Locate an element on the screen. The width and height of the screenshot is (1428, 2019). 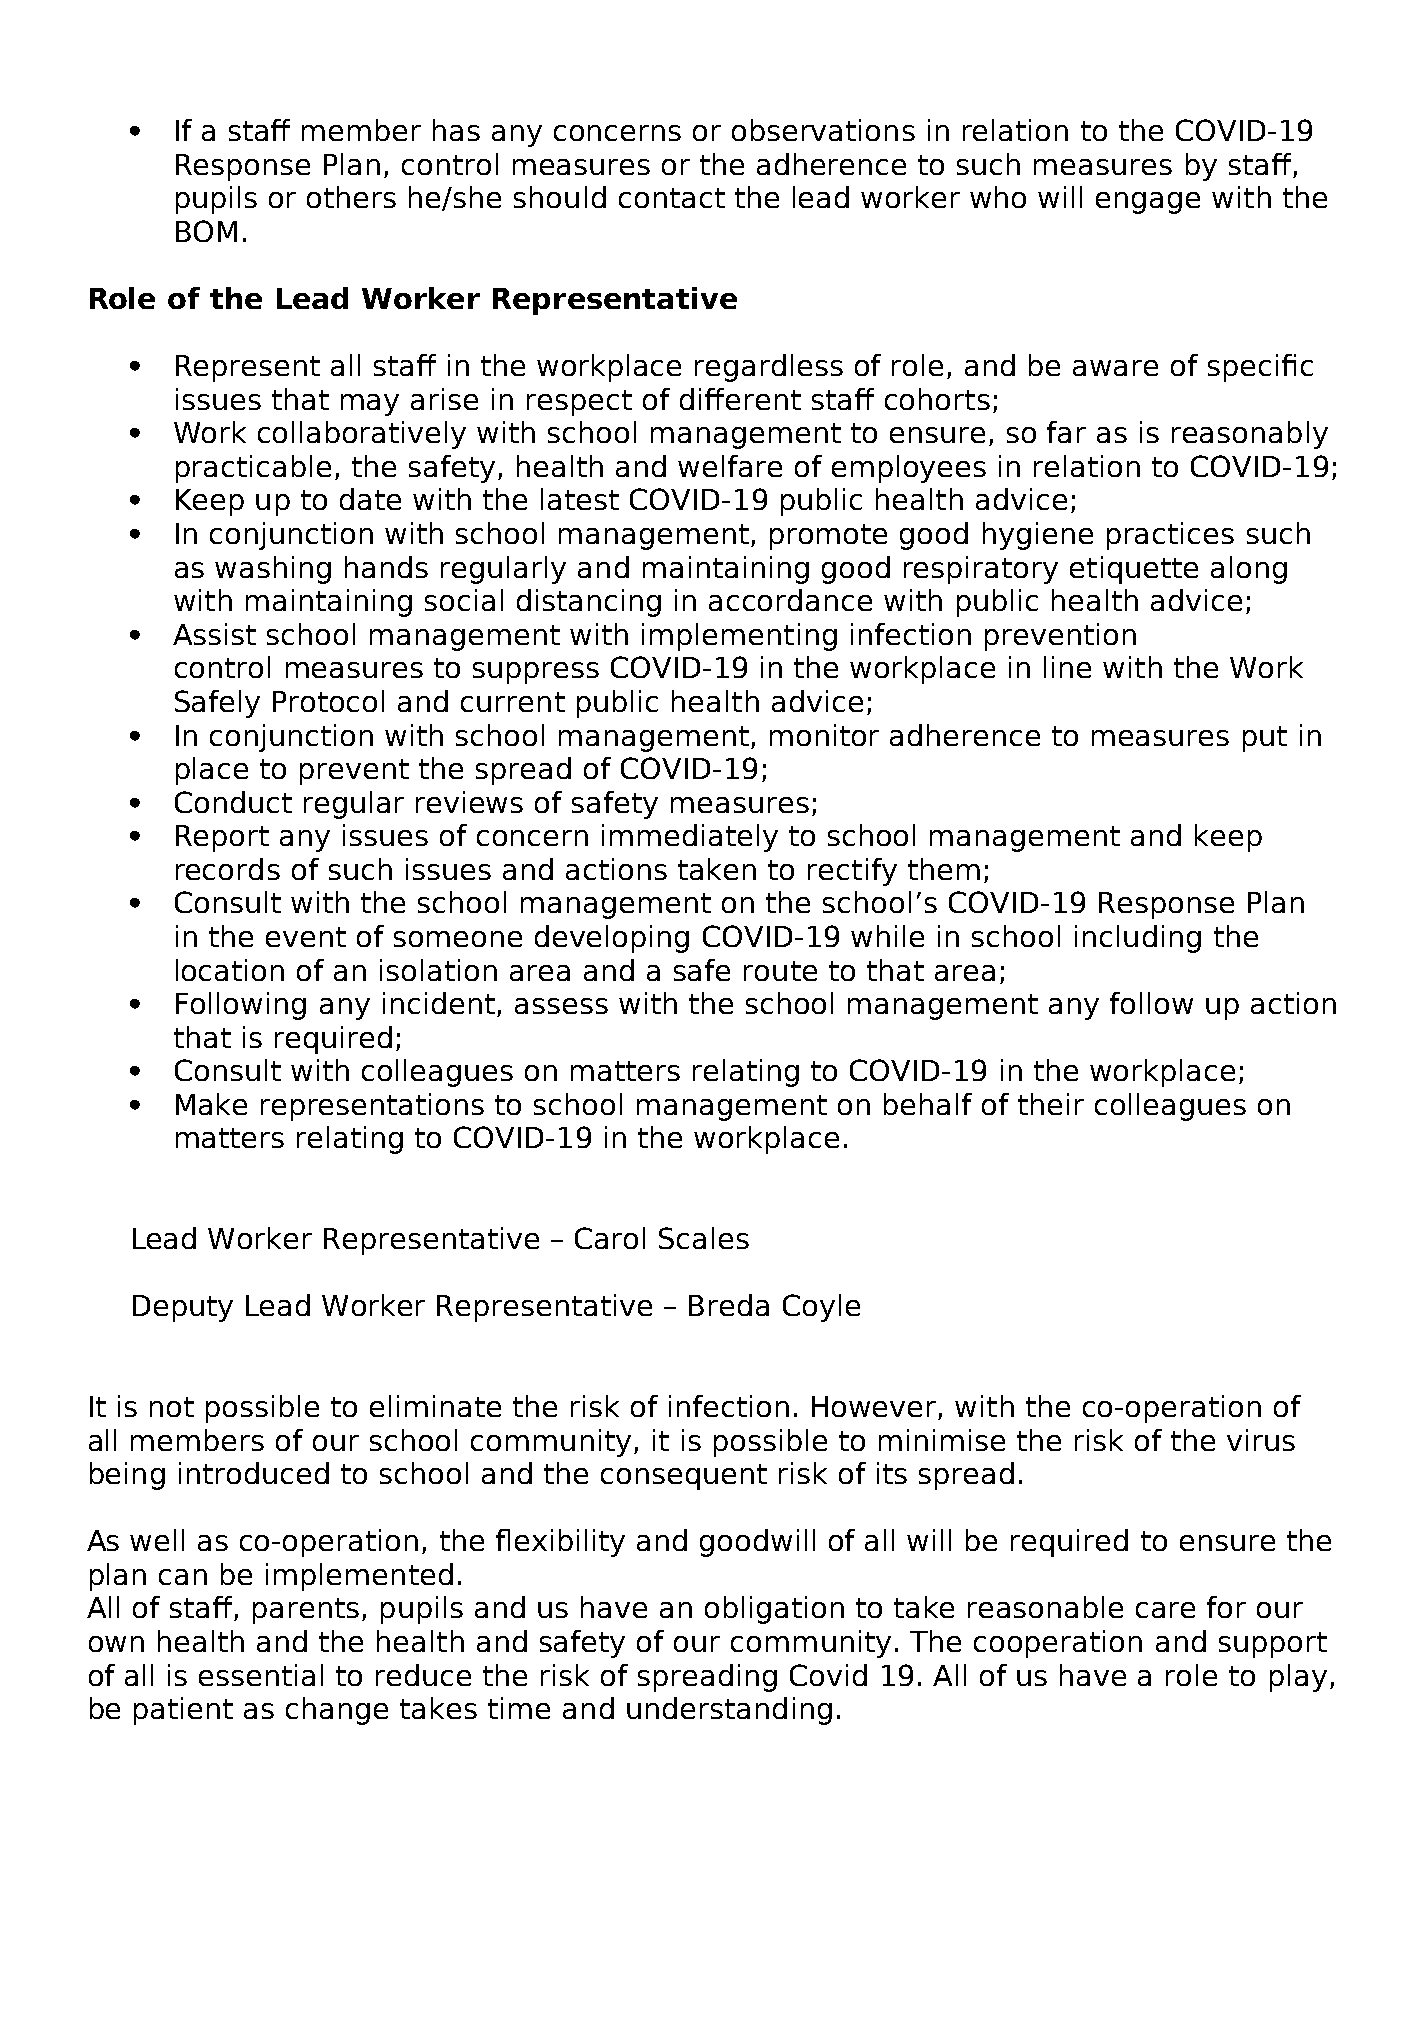
practices is located at coordinates (1170, 536).
